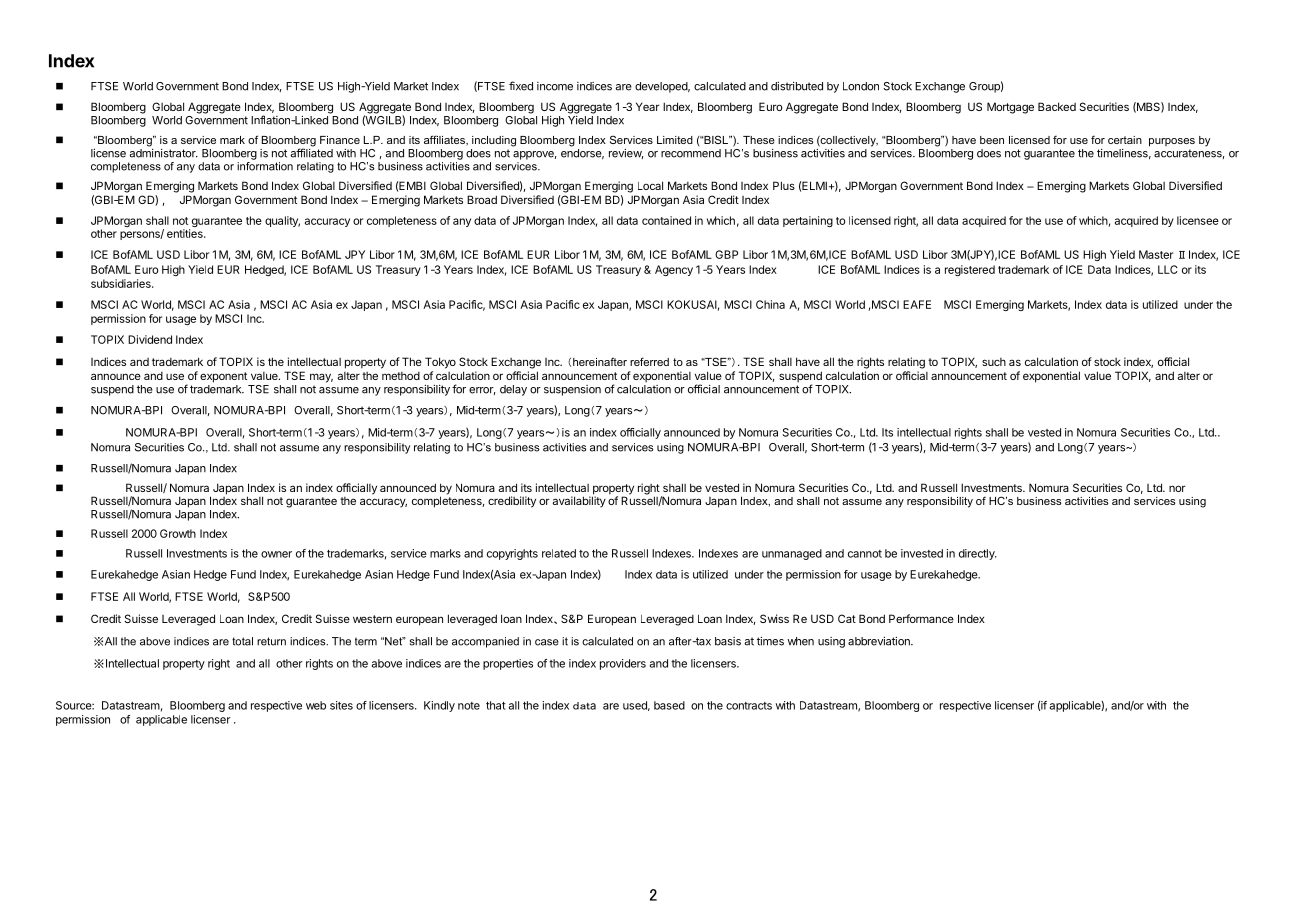 The width and height of the image is (1308, 924). Describe the element at coordinates (340, 140) in the image. I see `Finance` at that location.
